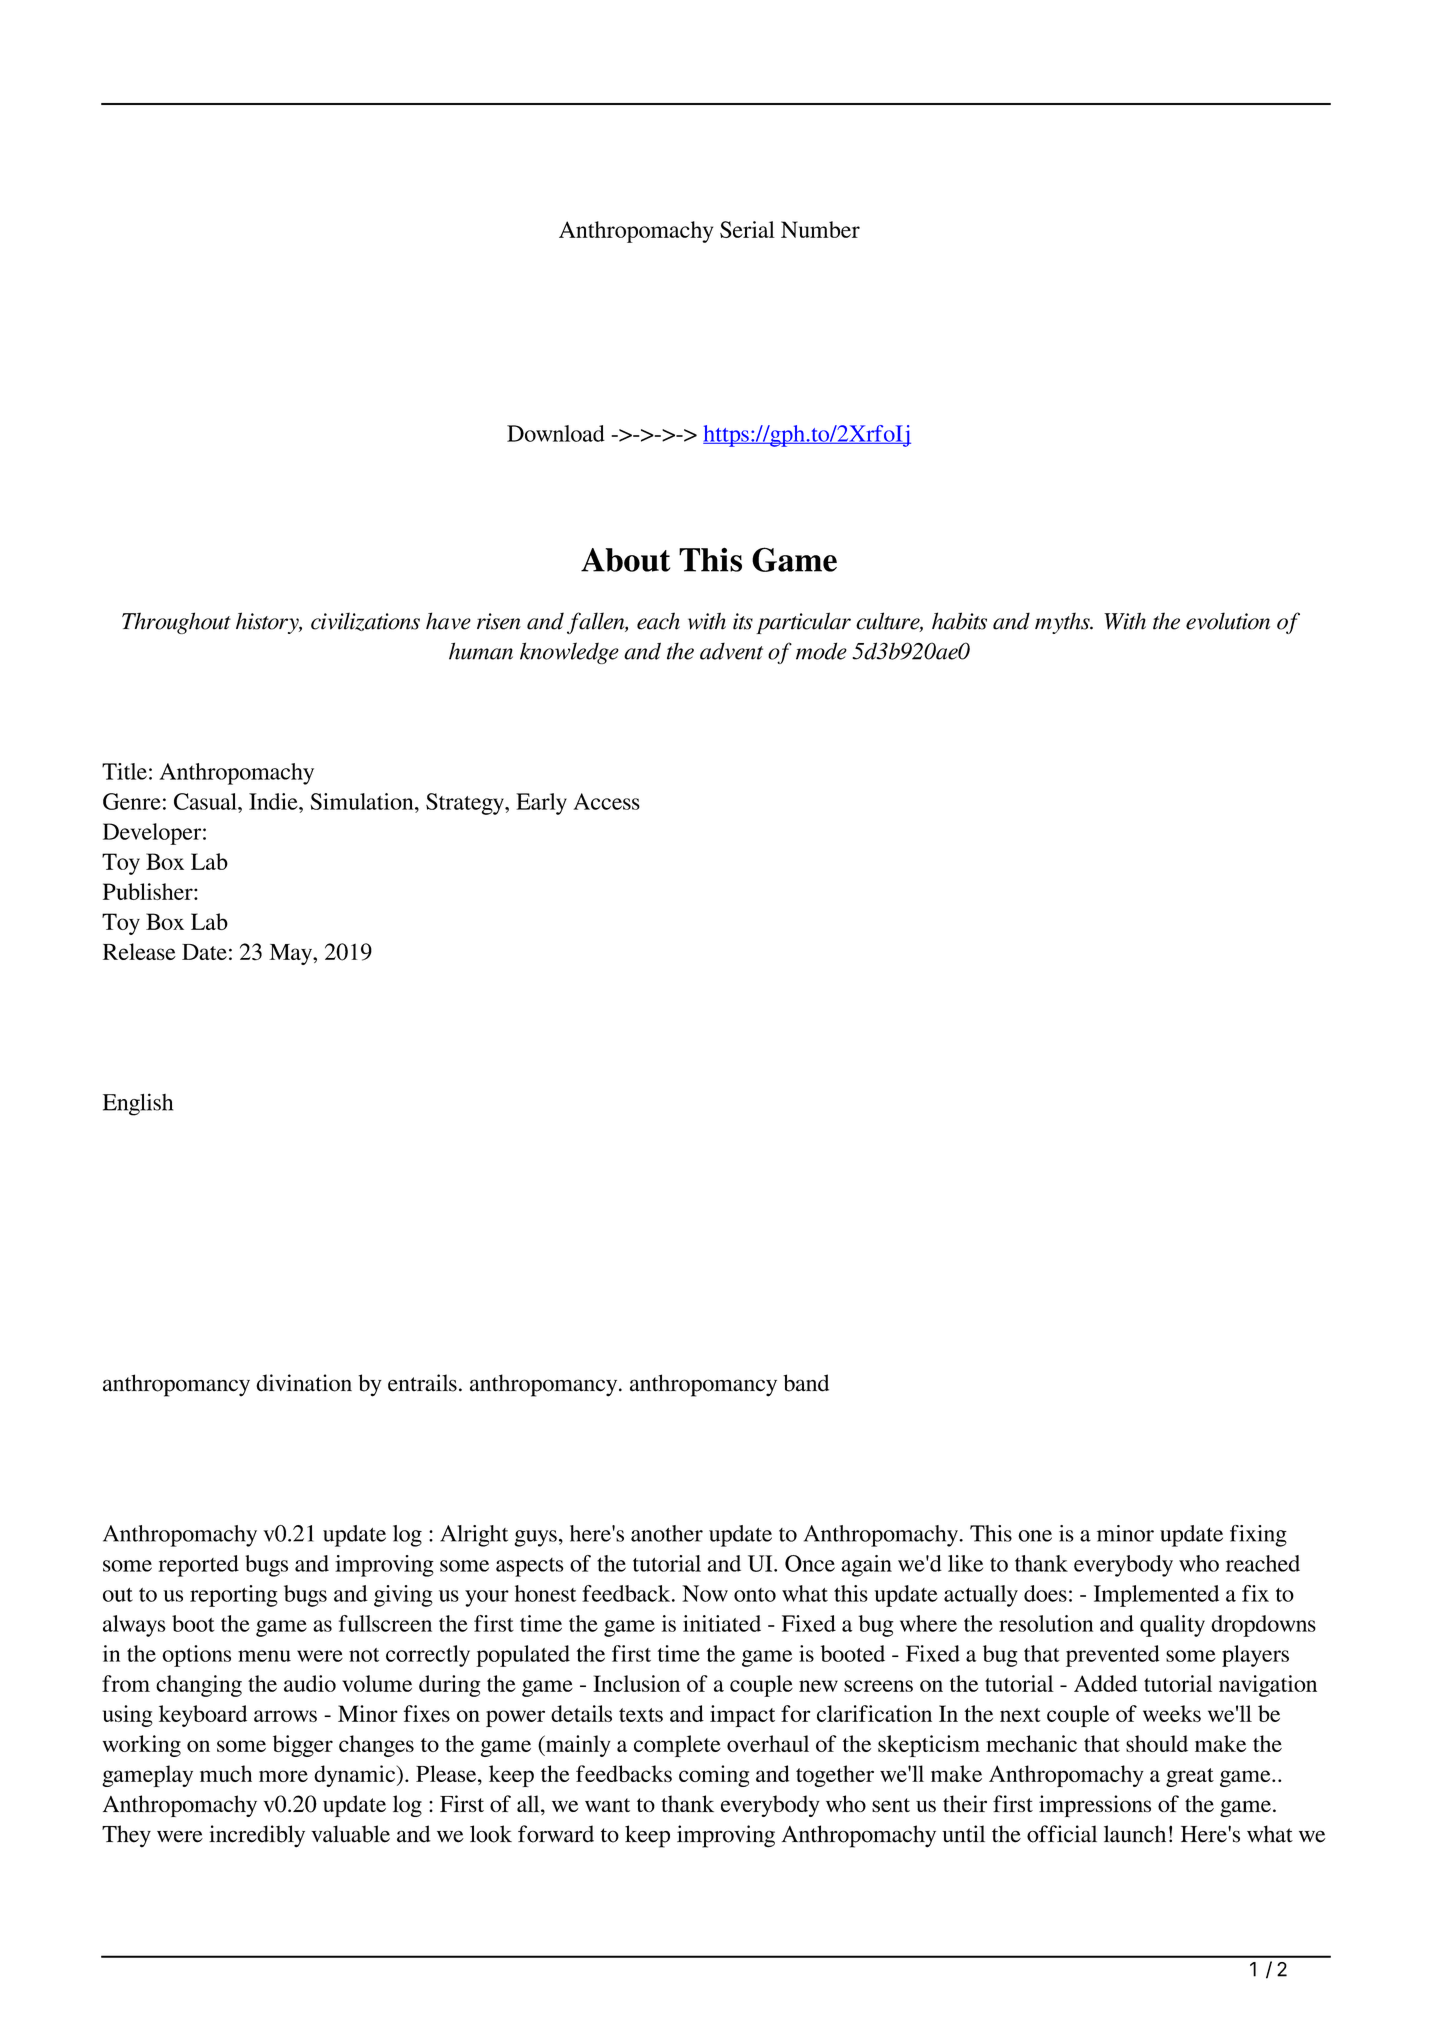 The image size is (1432, 2025). I want to click on Access, so click(606, 801).
